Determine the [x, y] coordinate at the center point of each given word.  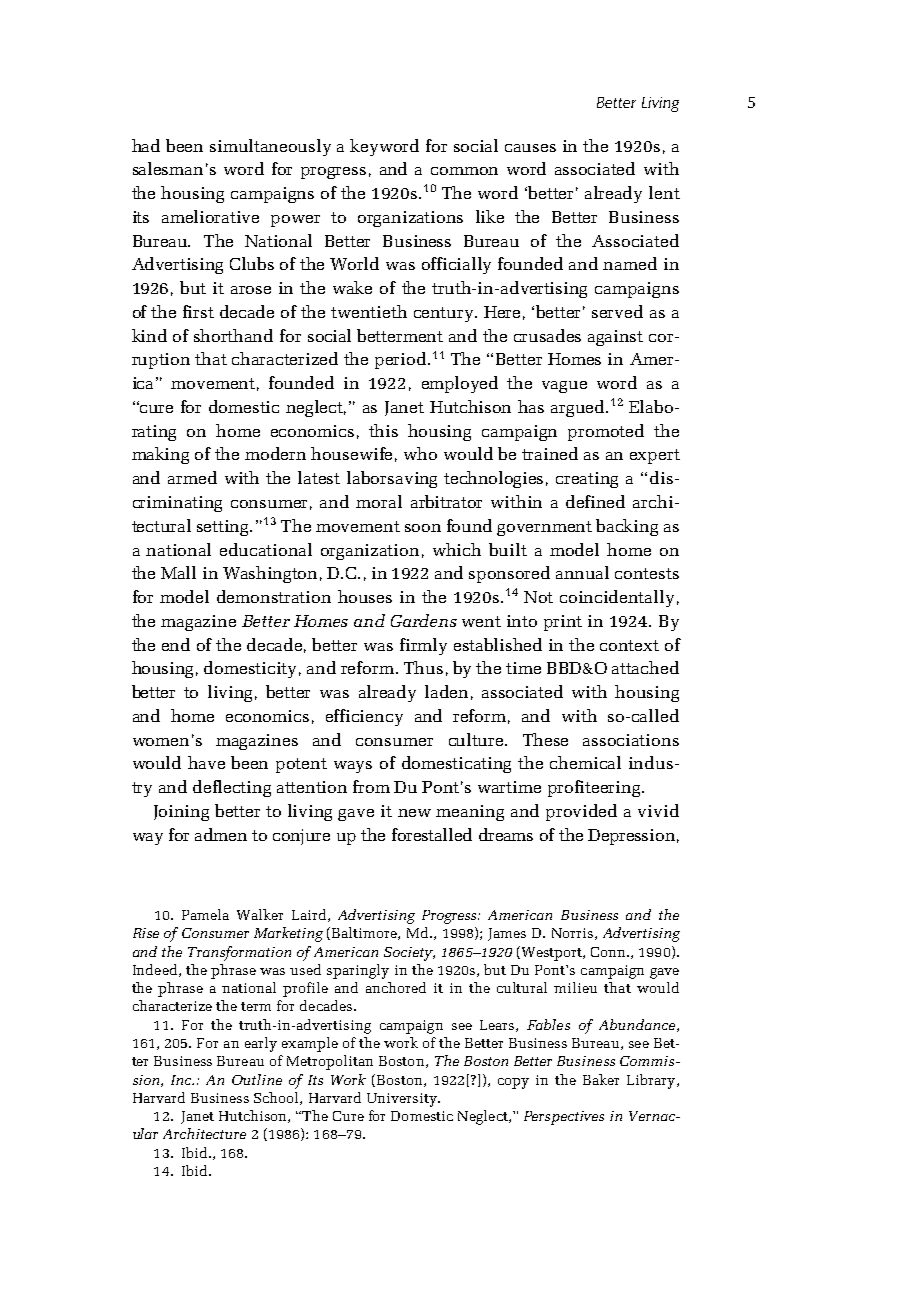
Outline [257, 1079]
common [464, 171]
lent [664, 192]
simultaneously [270, 147]
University [403, 1100]
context [629, 645]
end [176, 644]
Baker [601, 1079]
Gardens [424, 620]
